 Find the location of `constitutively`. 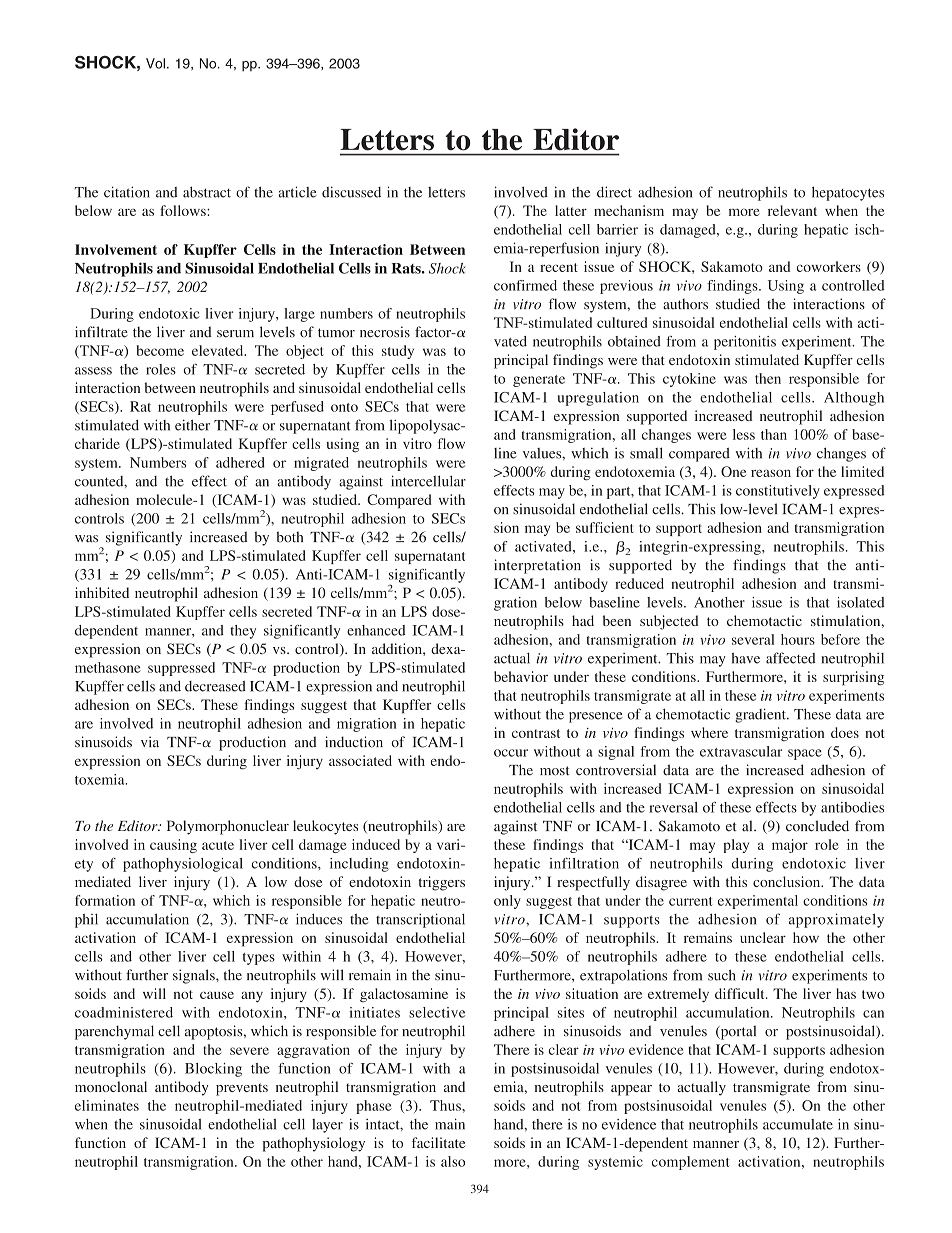

constitutively is located at coordinates (778, 492).
